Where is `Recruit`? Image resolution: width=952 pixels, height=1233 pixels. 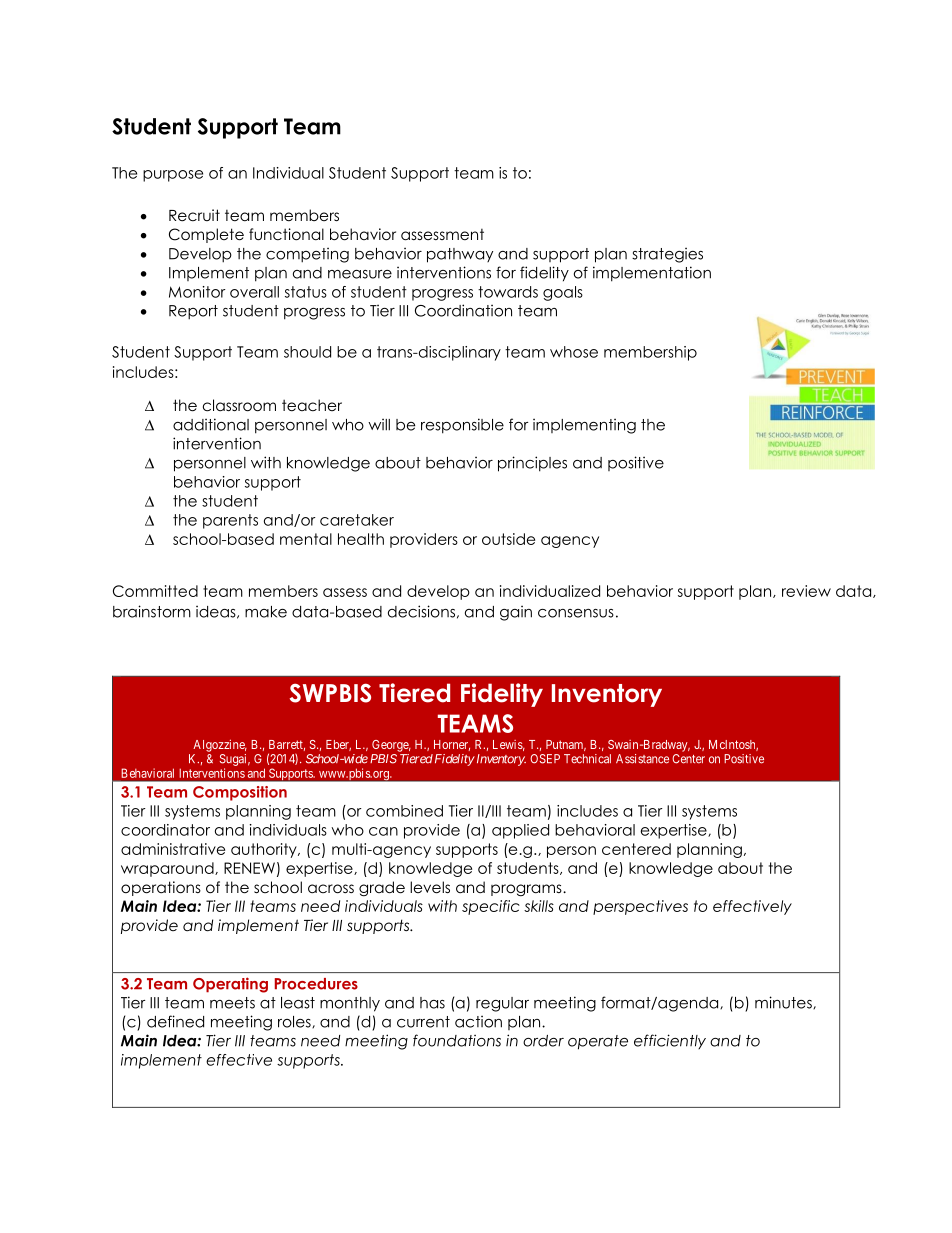
Recruit is located at coordinates (194, 215).
